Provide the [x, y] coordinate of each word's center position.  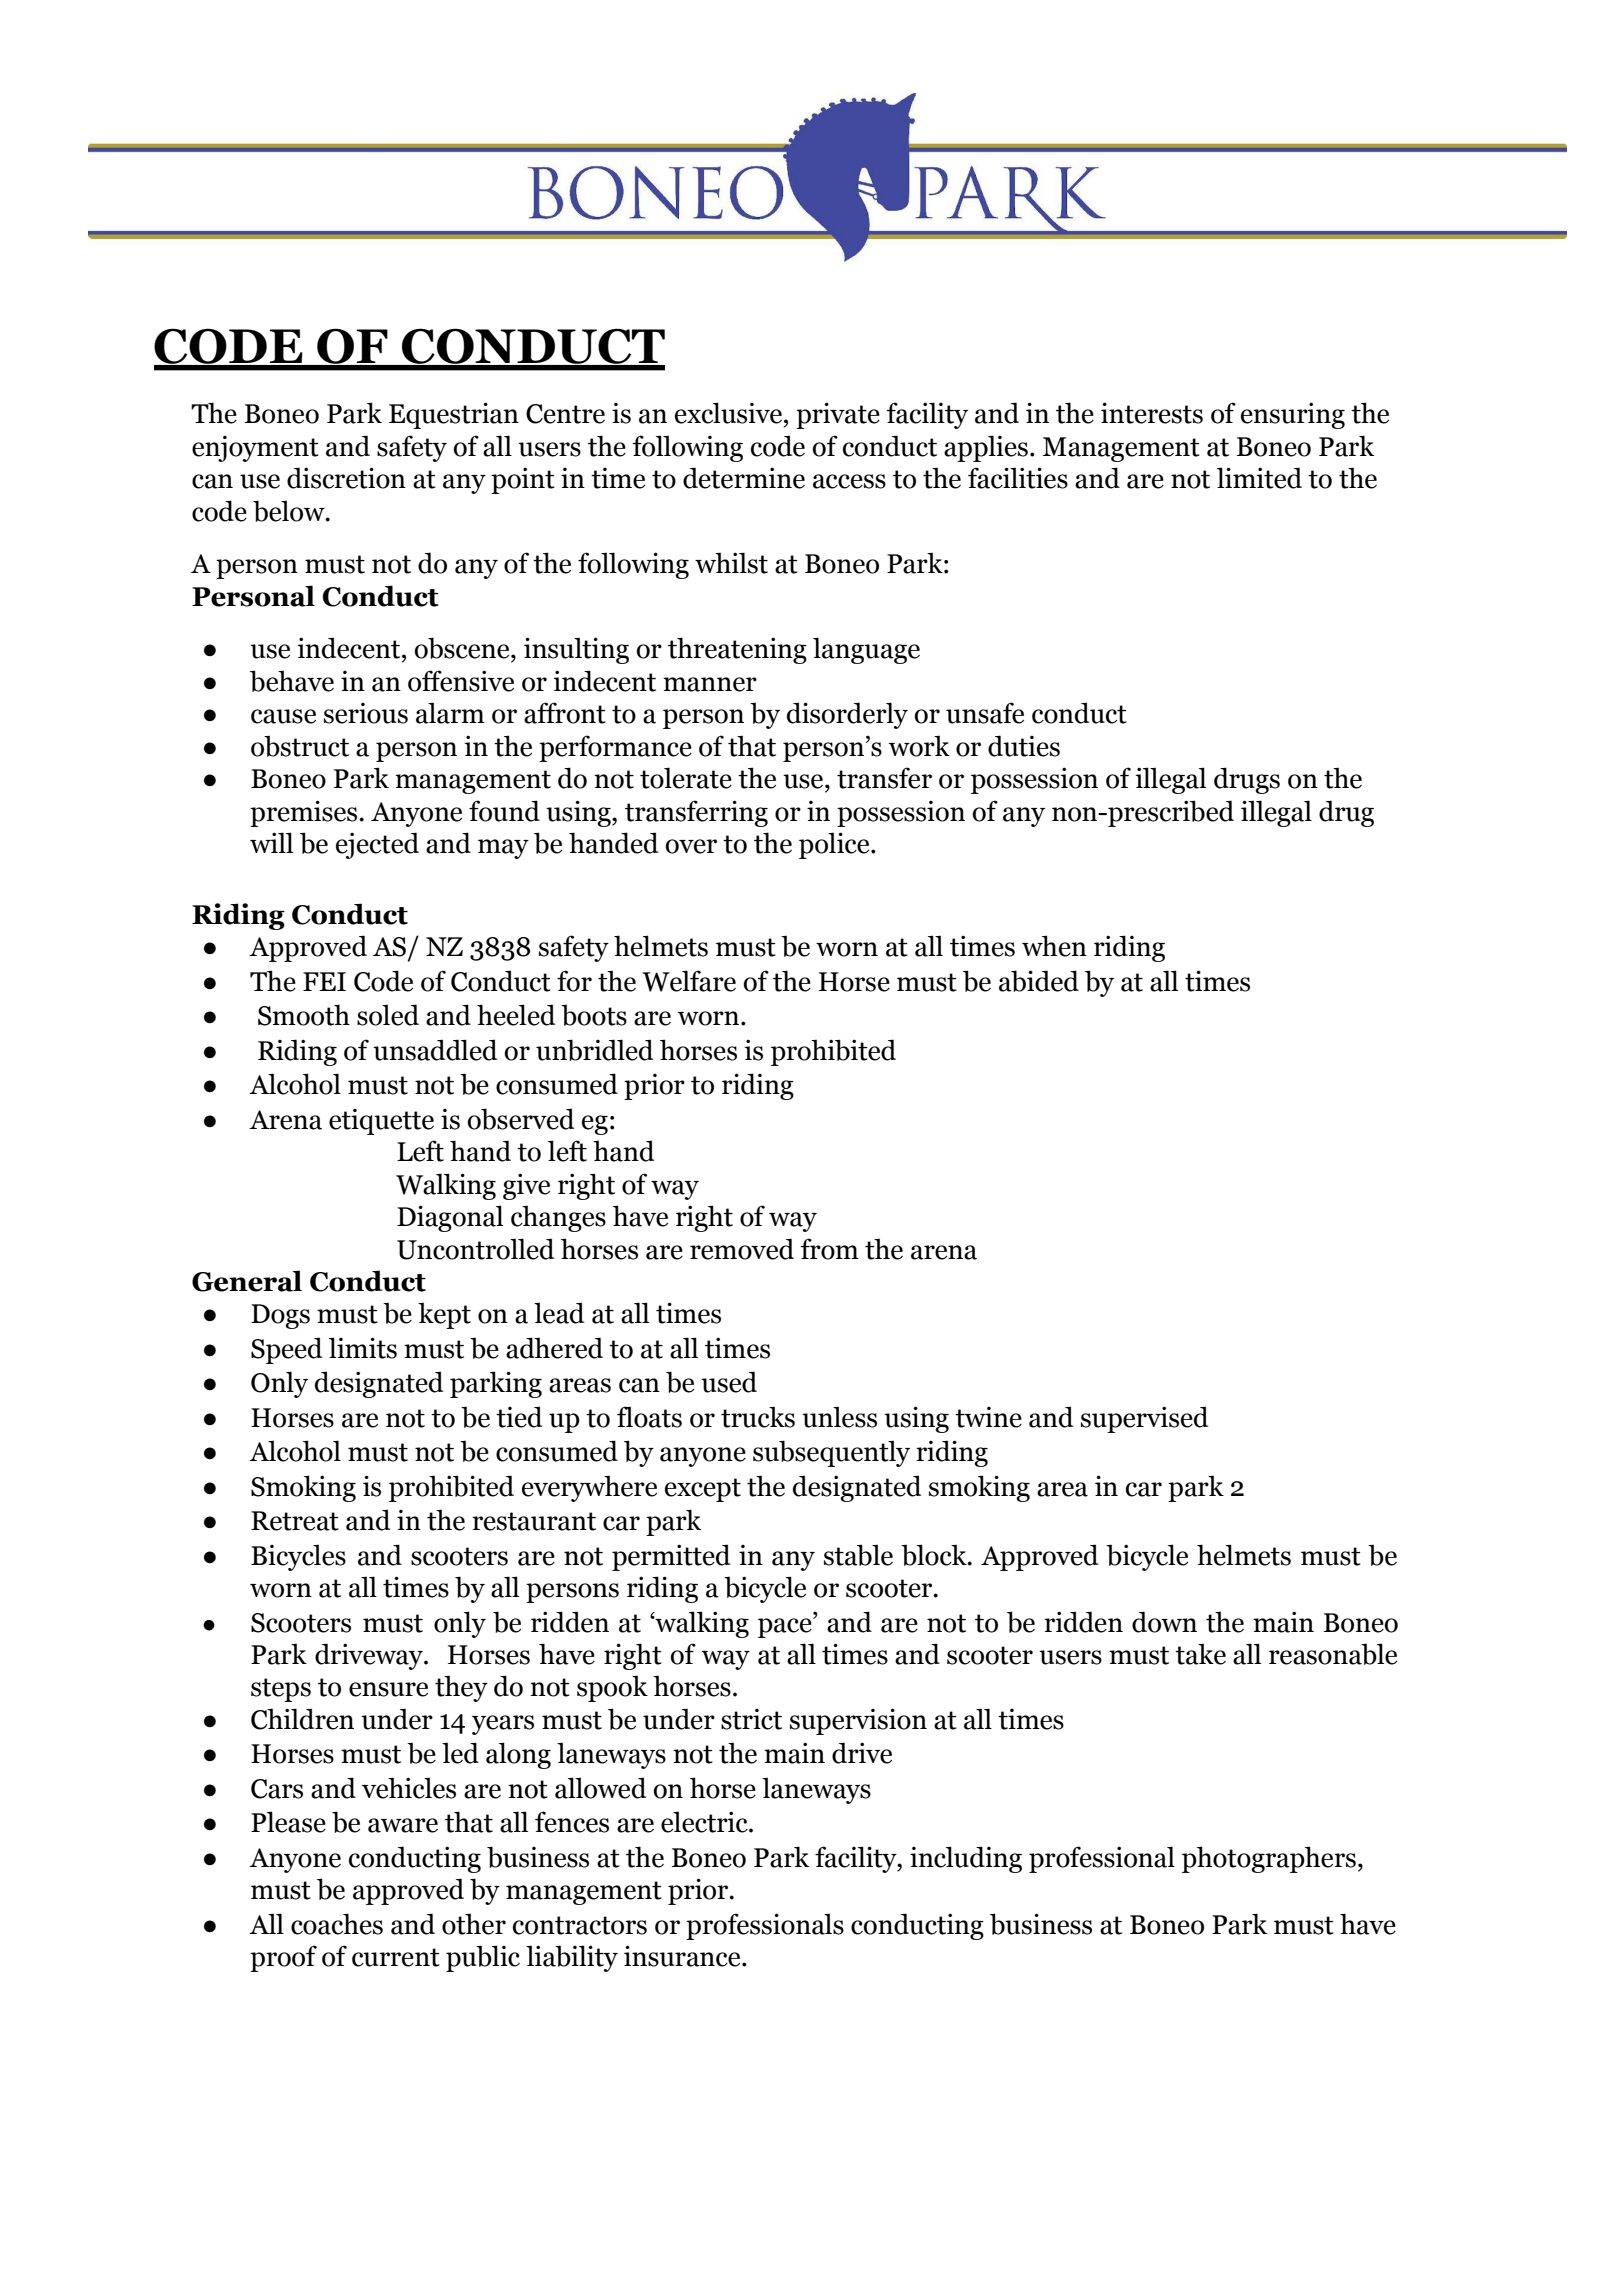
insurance [683, 1956]
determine [744, 478]
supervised [1144, 1419]
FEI [324, 981]
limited [1259, 478]
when [1054, 946]
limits [363, 1348]
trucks [758, 1417]
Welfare [689, 981]
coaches [337, 1924]
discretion [346, 478]
